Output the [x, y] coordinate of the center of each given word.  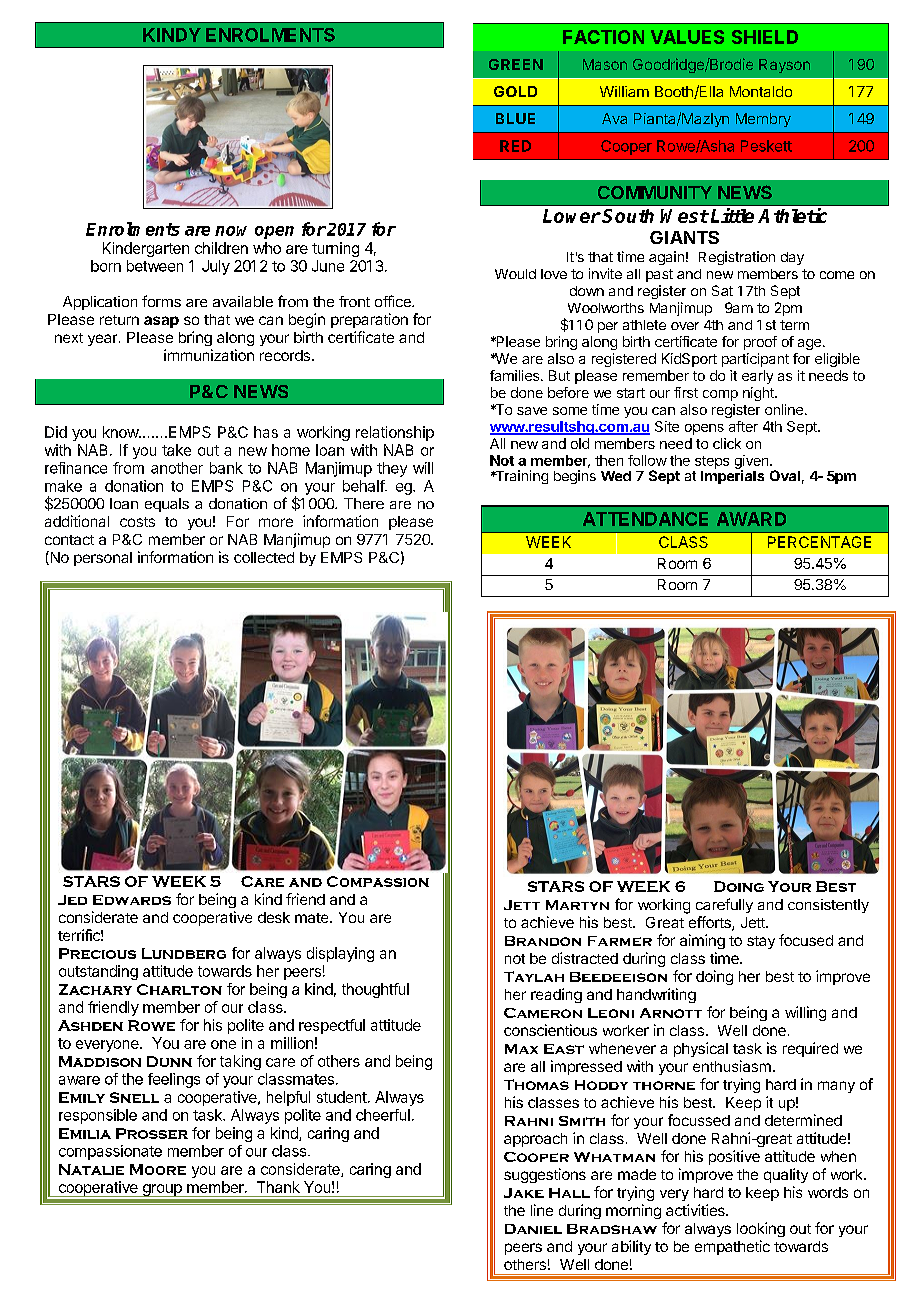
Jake [524, 1193]
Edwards [132, 900]
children [221, 248]
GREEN [516, 64]
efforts [711, 923]
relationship [395, 433]
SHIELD [765, 37]
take [176, 450]
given [753, 463]
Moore [158, 1169]
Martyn [577, 905]
